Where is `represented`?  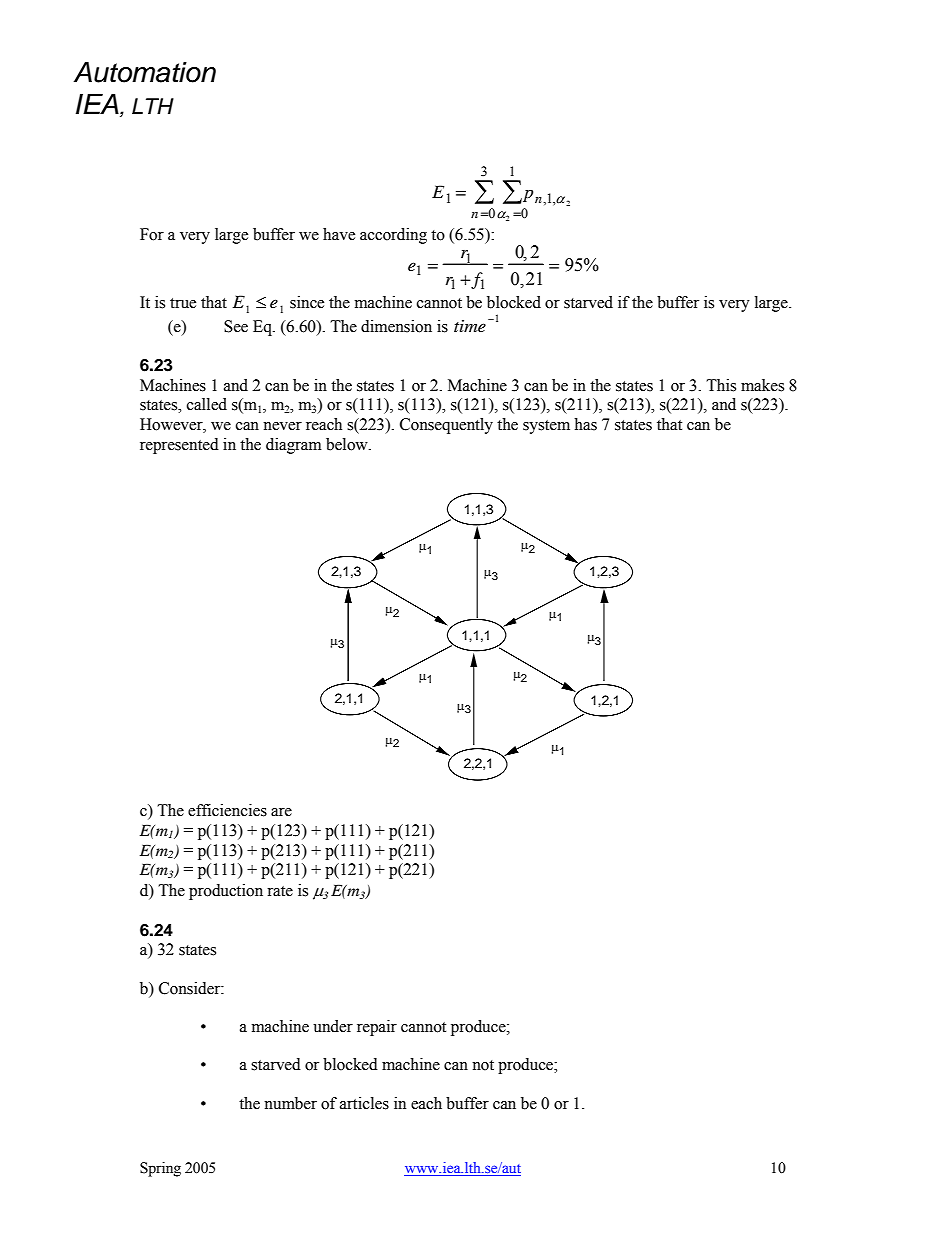 represented is located at coordinates (179, 446).
